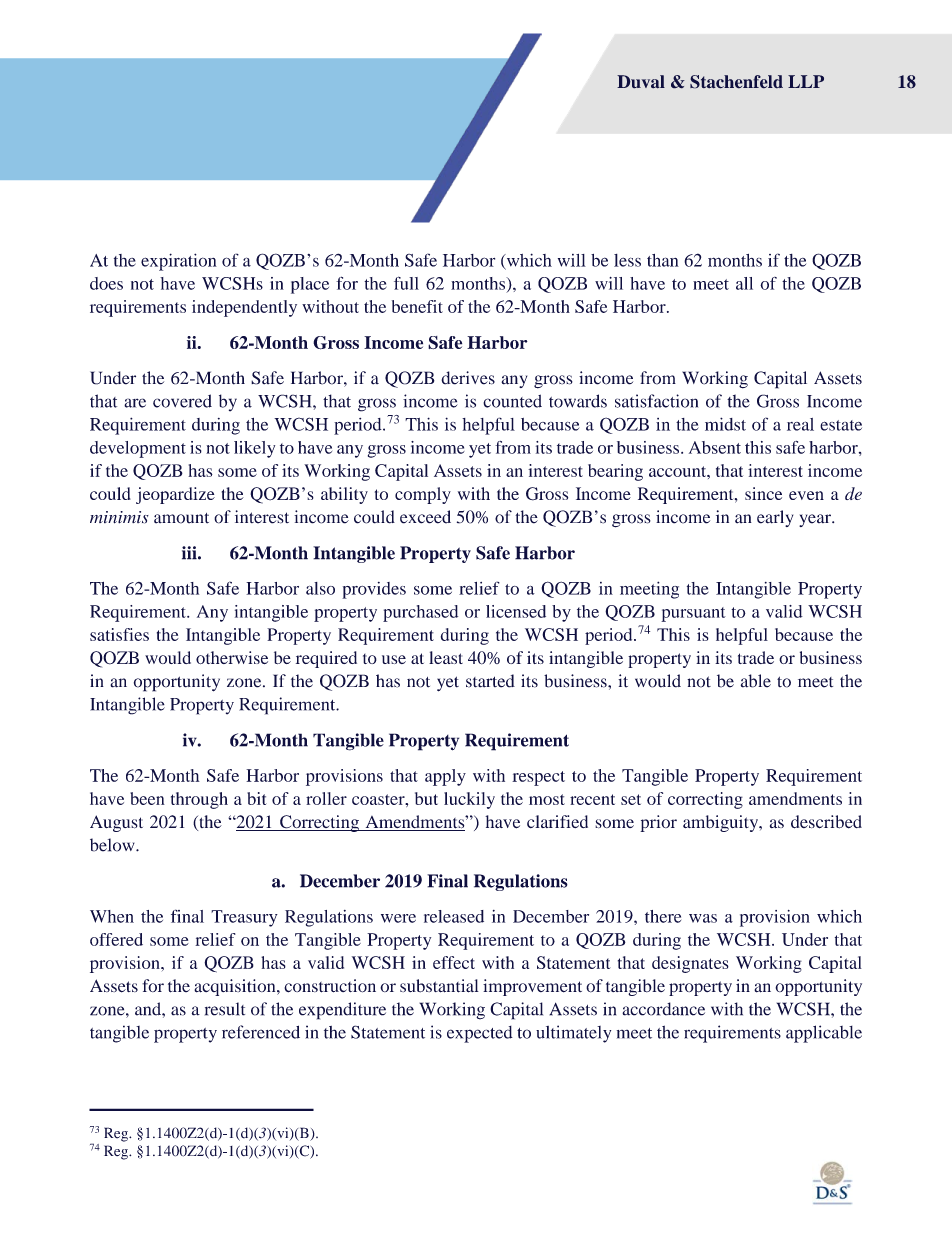 Image resolution: width=952 pixels, height=1233 pixels. Describe the element at coordinates (225, 1009) in the page. I see `result` at that location.
